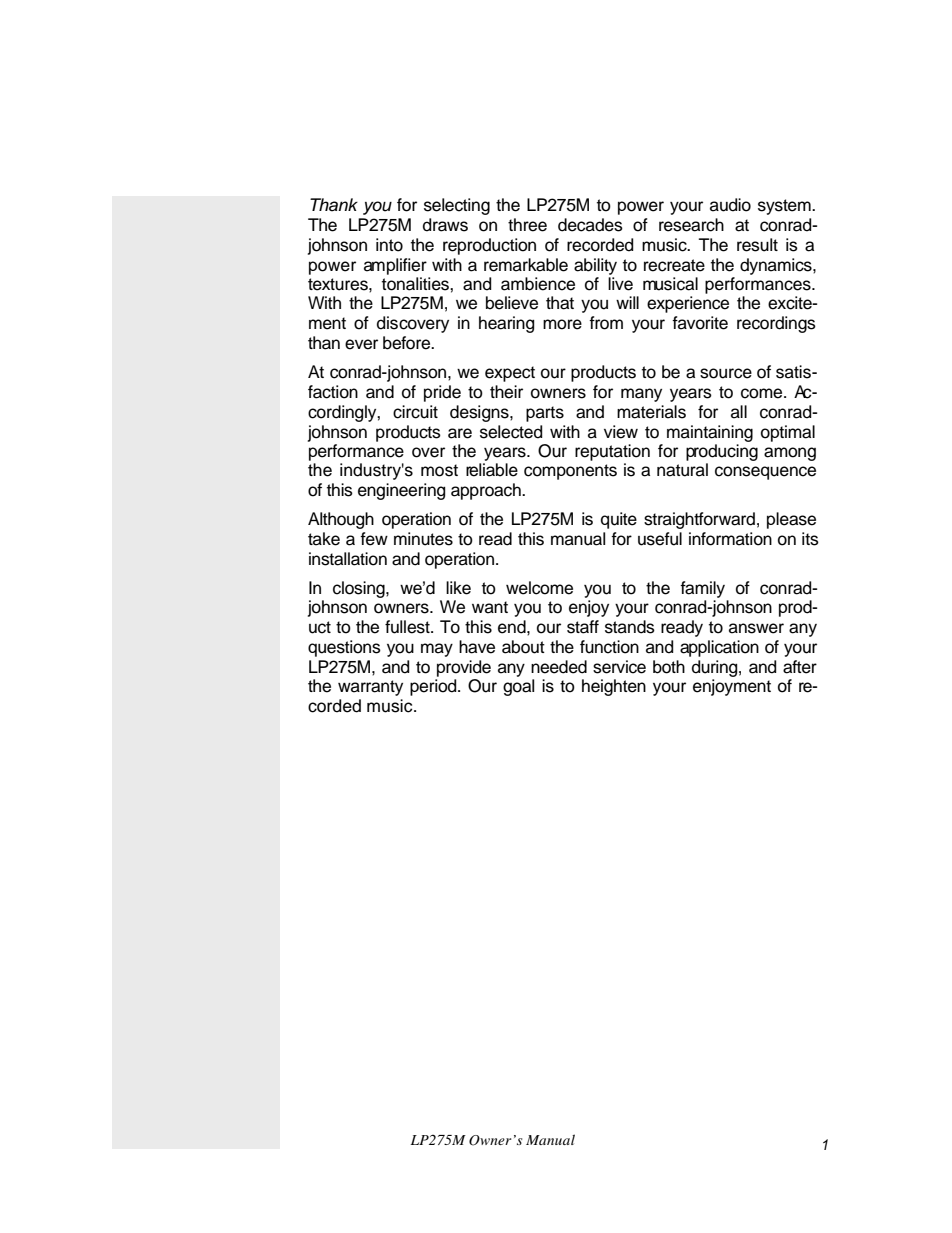  What do you see at coordinates (726, 373) in the screenshot?
I see `source` at bounding box center [726, 373].
